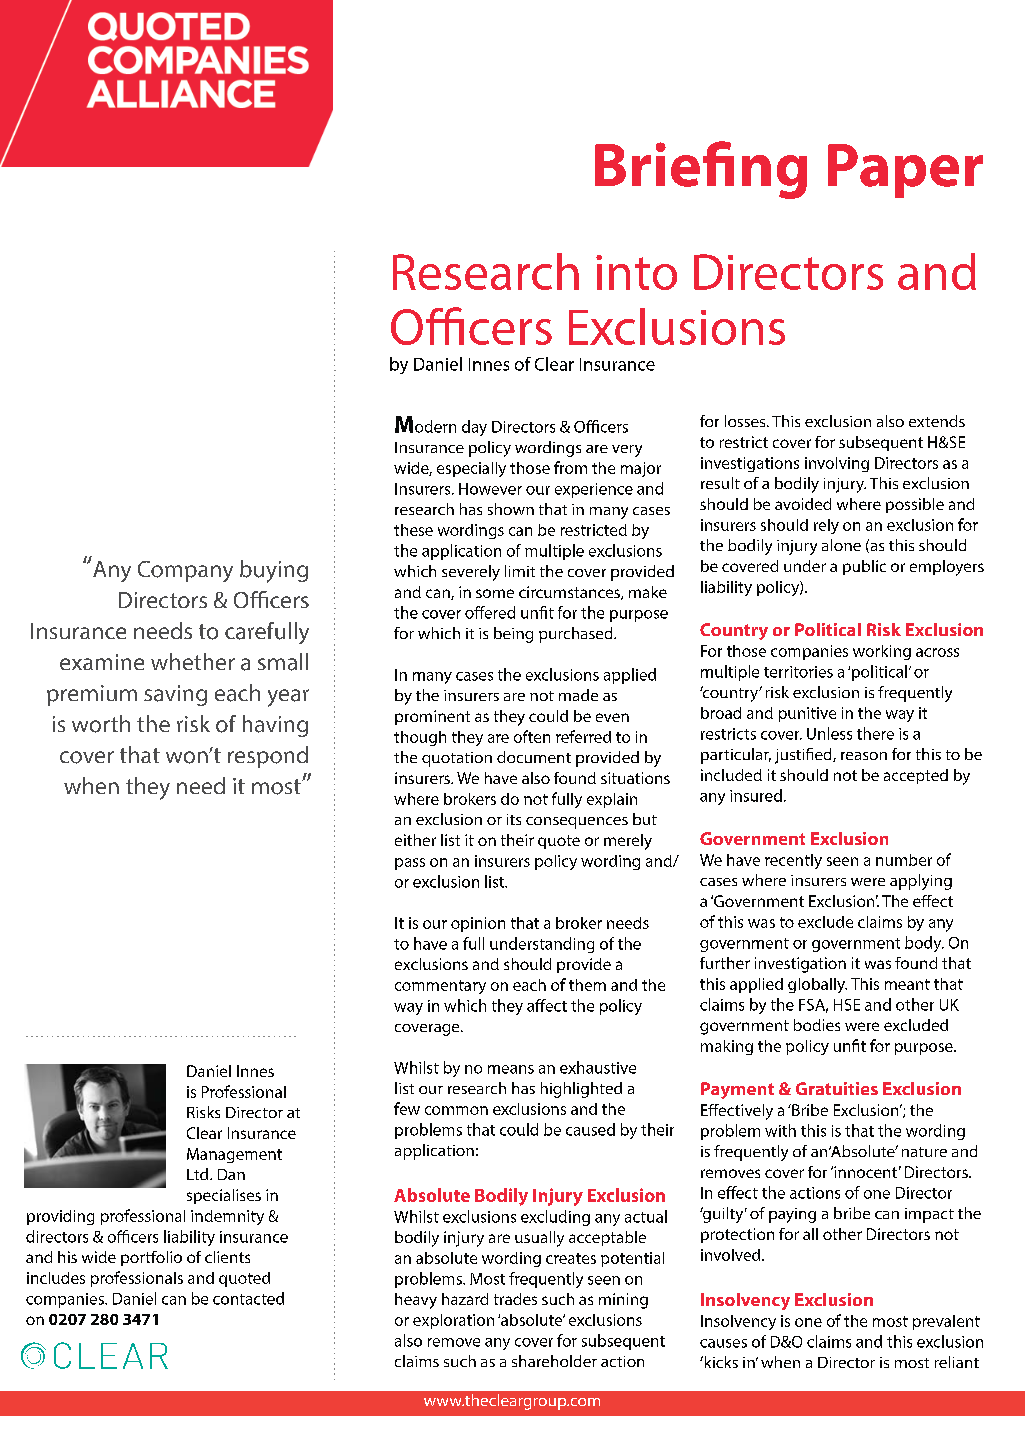  Describe the element at coordinates (534, 757) in the screenshot. I see `document` at that location.
